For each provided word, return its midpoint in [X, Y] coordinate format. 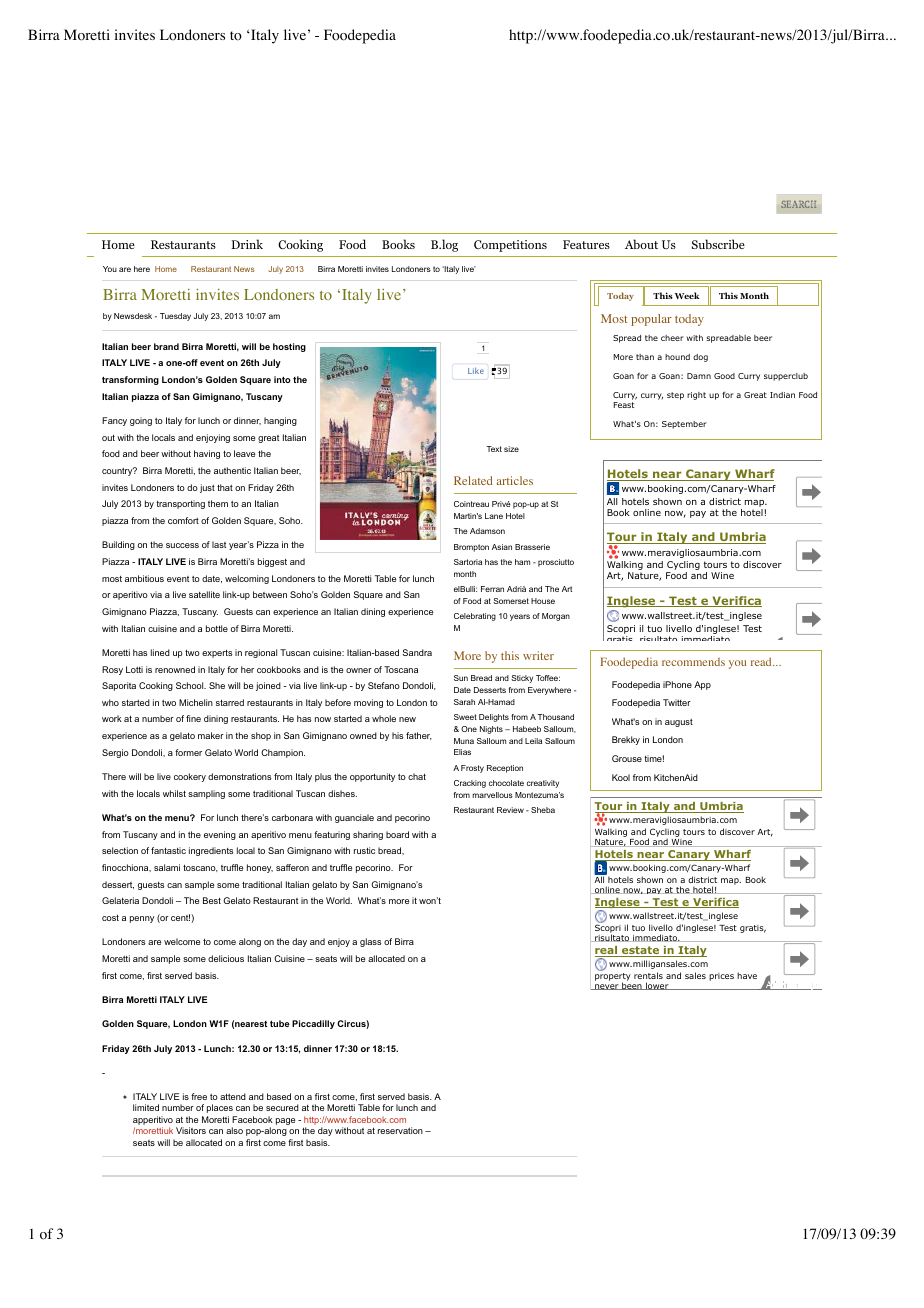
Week [687, 295]
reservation [400, 1130]
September [684, 425]
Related [473, 480]
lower [657, 986]
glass [370, 942]
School [191, 685]
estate [640, 951]
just [207, 488]
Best [212, 900]
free [199, 1096]
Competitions [510, 246]
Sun [461, 678]
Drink [247, 244]
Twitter [677, 702]
